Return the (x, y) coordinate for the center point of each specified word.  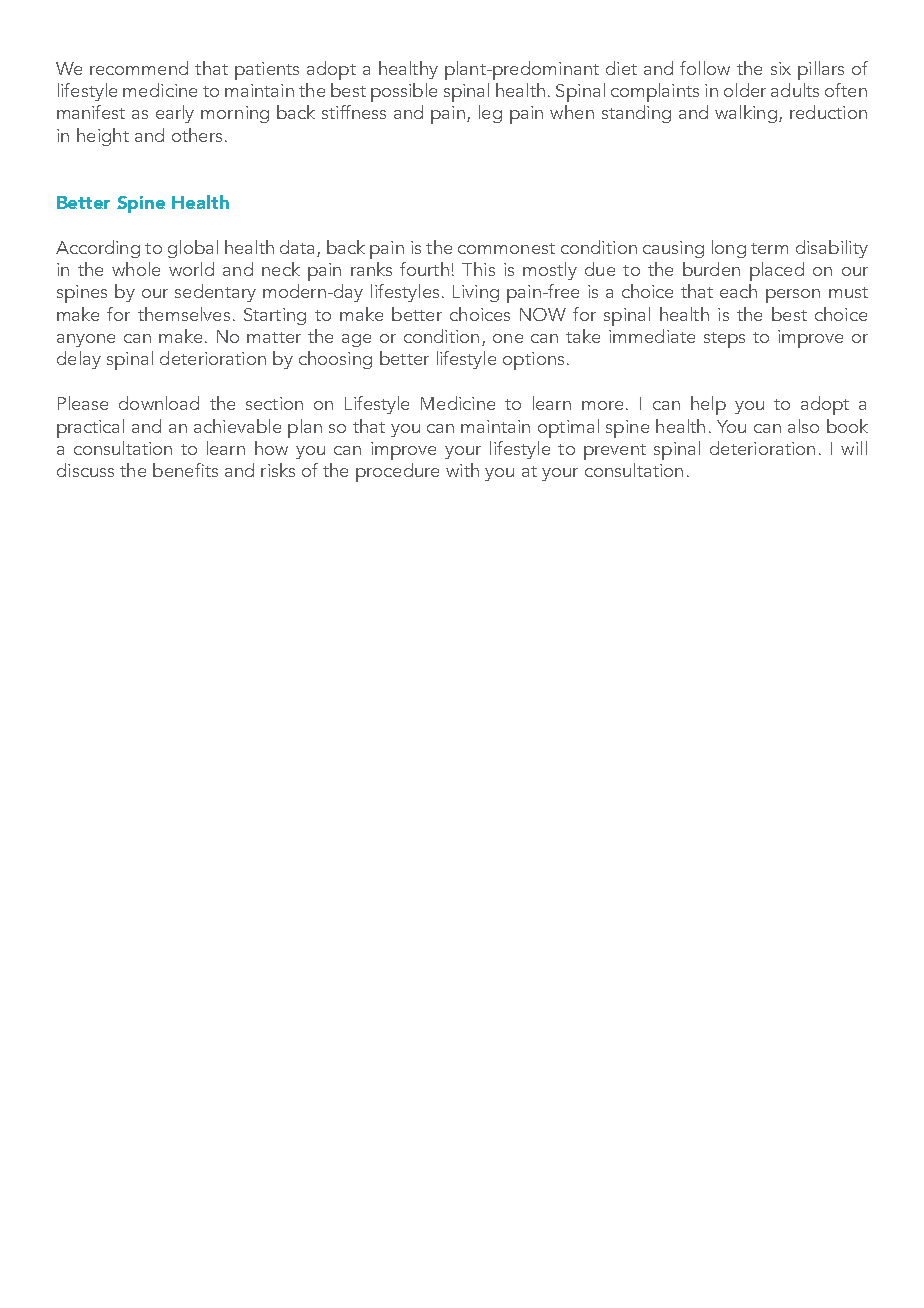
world (191, 269)
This (478, 269)
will (854, 448)
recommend (139, 68)
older (745, 90)
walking (746, 114)
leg (490, 114)
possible (404, 92)
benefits (185, 470)
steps (724, 340)
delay (79, 360)
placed (777, 271)
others (197, 135)
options (533, 361)
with (462, 470)
